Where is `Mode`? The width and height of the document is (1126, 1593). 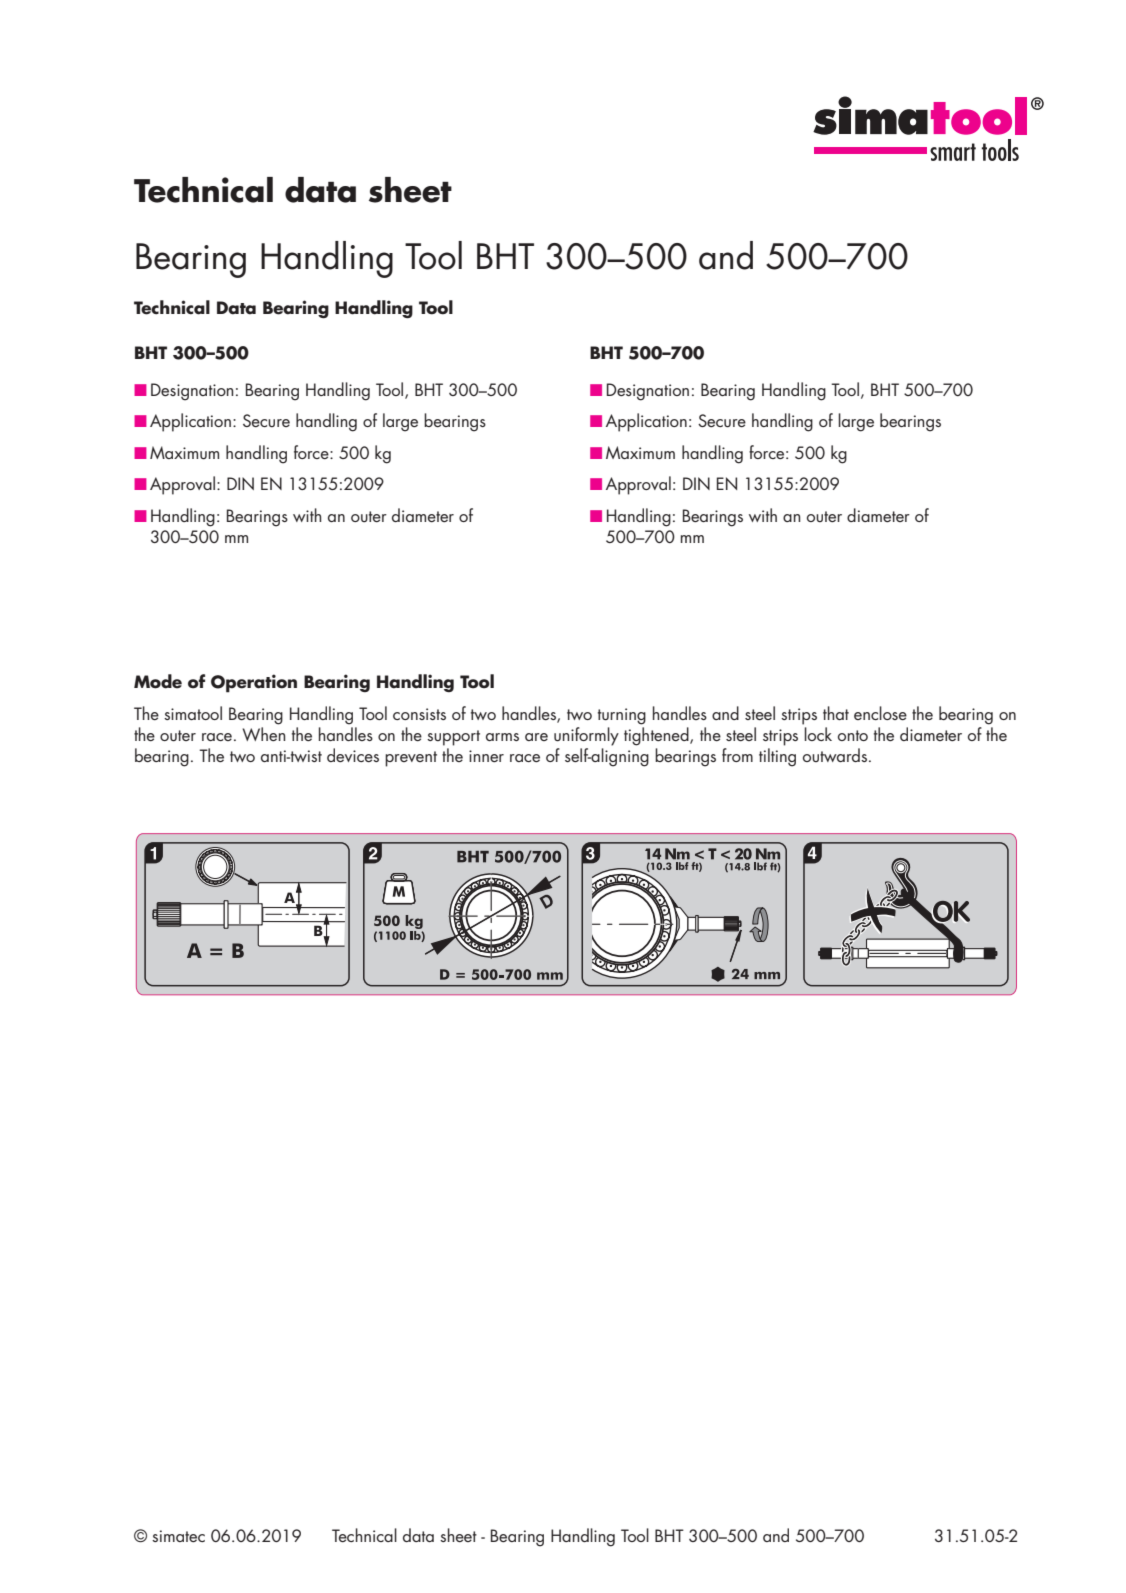
Mode is located at coordinates (158, 681).
